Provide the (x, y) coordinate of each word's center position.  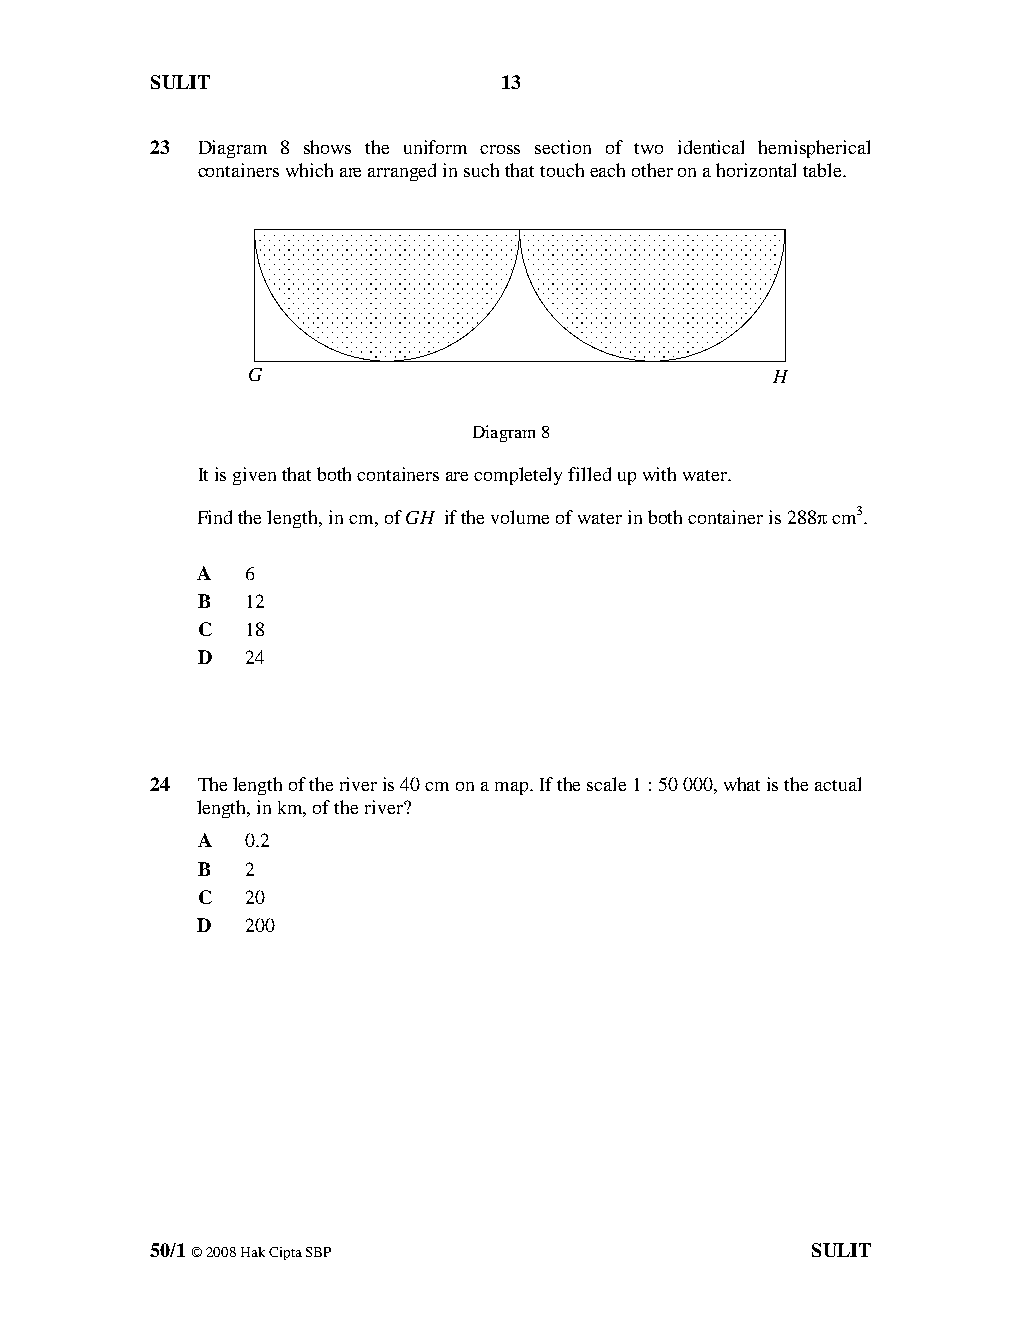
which (309, 170)
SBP (318, 1252)
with (659, 474)
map (513, 788)
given (254, 476)
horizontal (756, 170)
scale (606, 784)
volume (520, 517)
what (742, 784)
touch (562, 170)
